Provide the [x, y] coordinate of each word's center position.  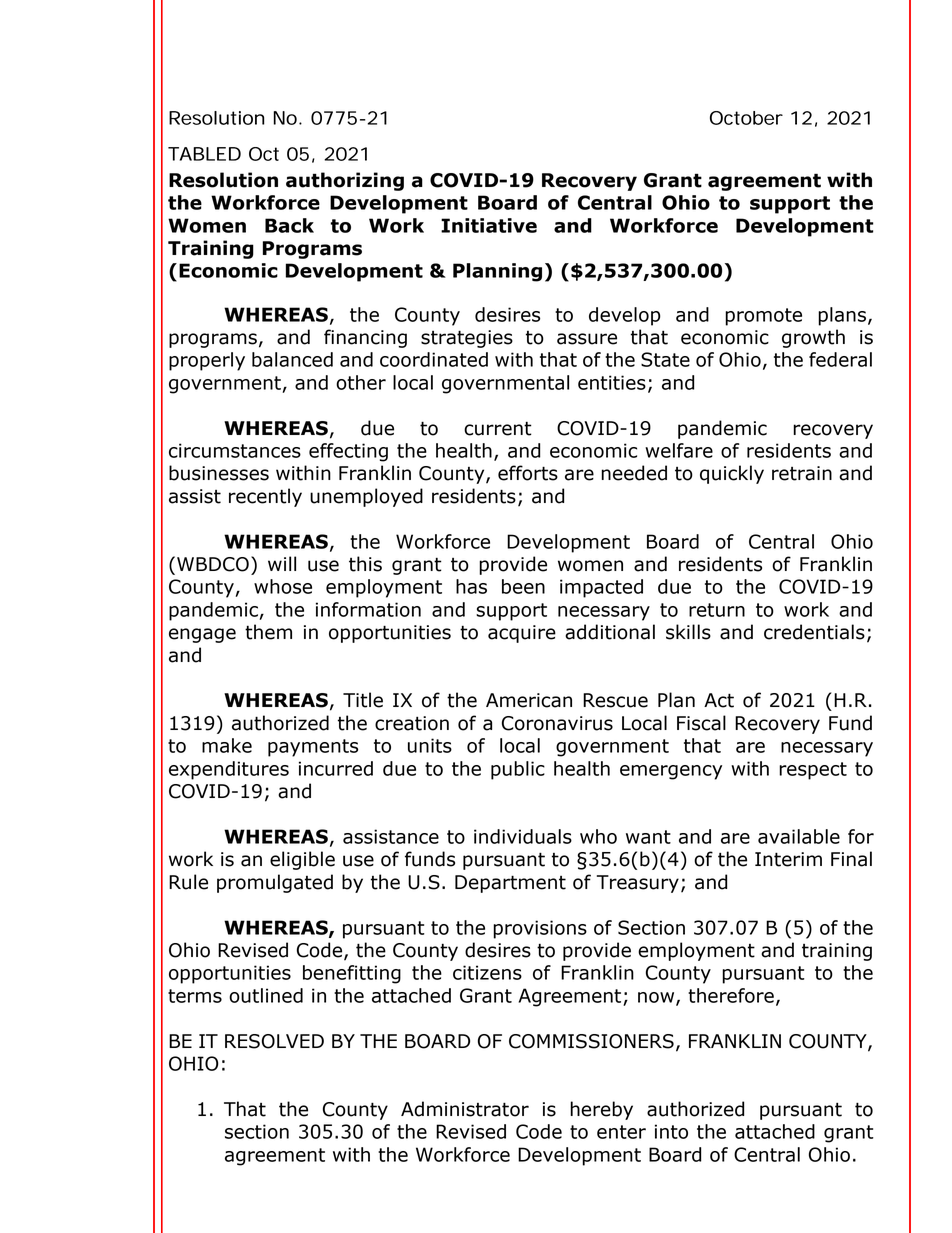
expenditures [229, 770]
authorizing [345, 181]
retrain [802, 473]
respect [813, 771]
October [746, 118]
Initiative [489, 225]
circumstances [235, 450]
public [518, 770]
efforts [528, 473]
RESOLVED [274, 1041]
